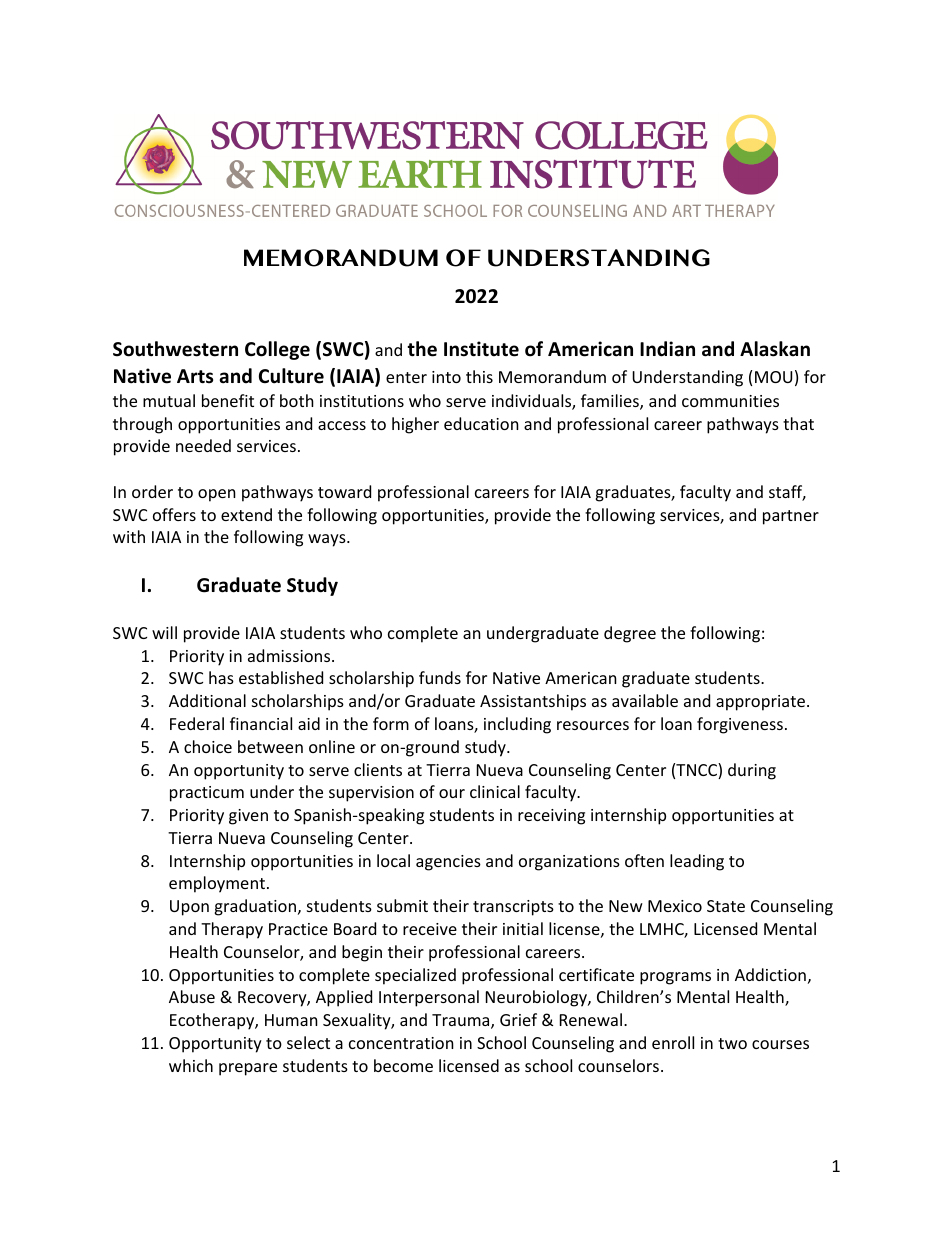 This screenshot has width=952, height=1233. What do you see at coordinates (697, 862) in the screenshot?
I see `leading` at bounding box center [697, 862].
